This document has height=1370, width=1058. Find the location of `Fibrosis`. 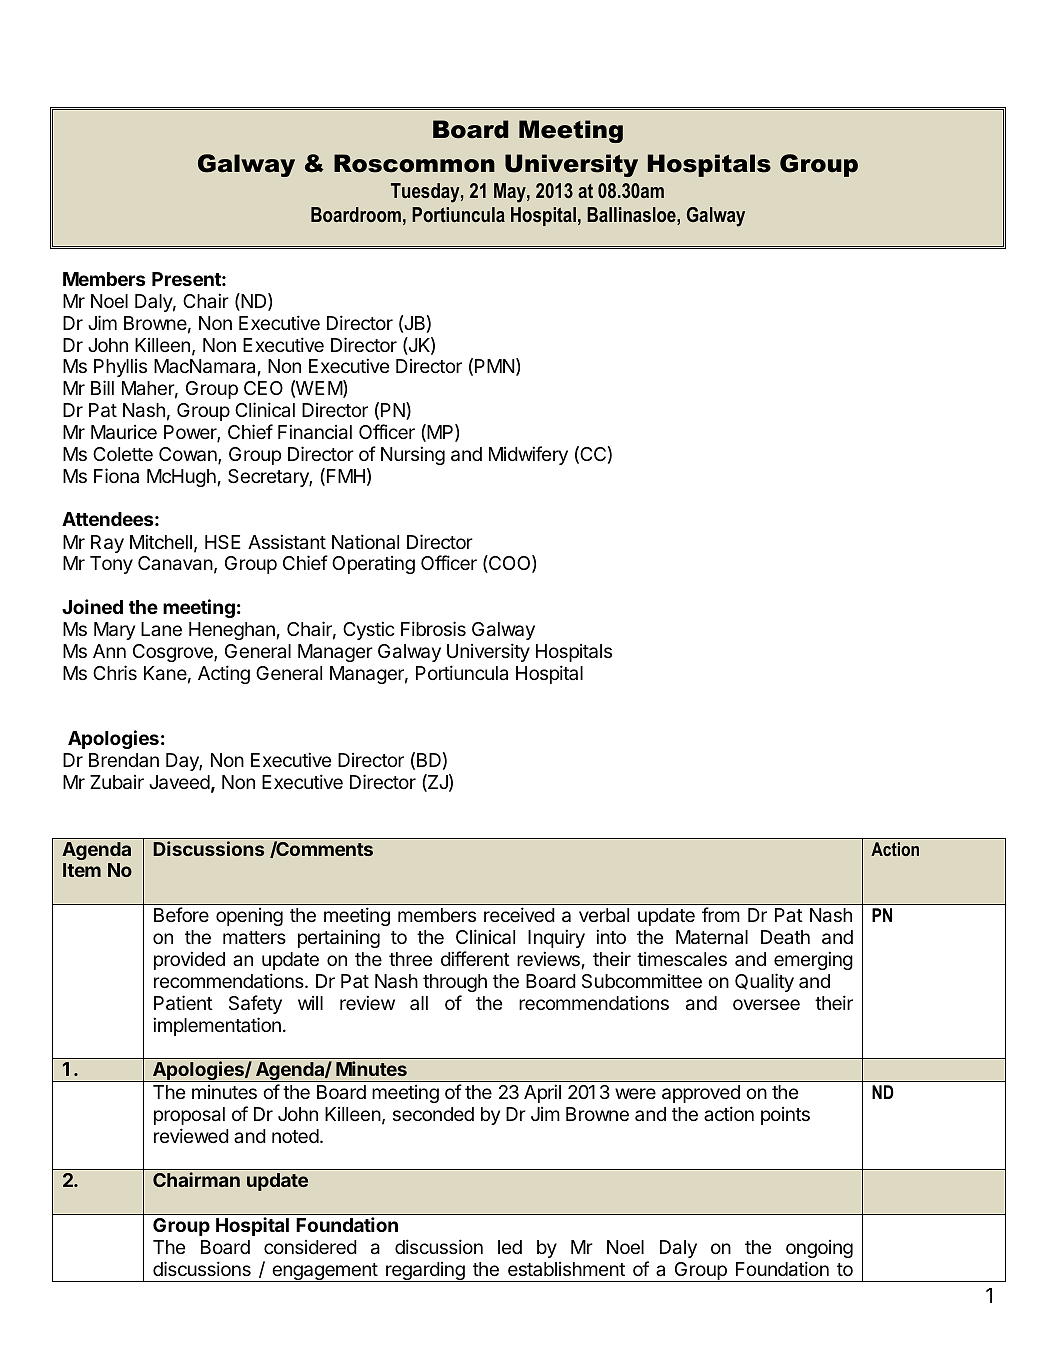

Fibrosis is located at coordinates (433, 628).
